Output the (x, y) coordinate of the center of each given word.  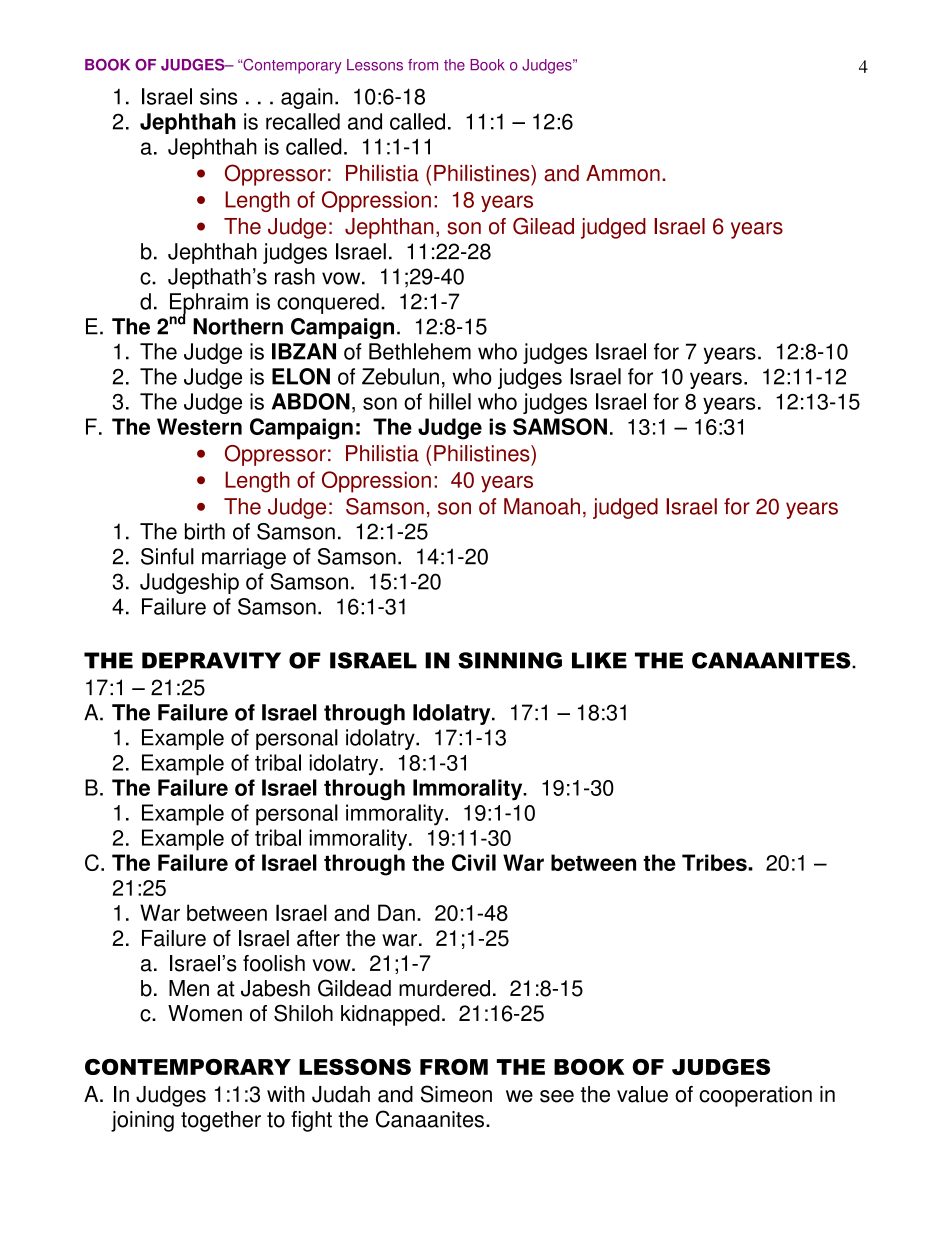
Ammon (623, 173)
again (307, 98)
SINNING (510, 660)
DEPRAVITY (211, 660)
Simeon (456, 1094)
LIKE (599, 660)
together (221, 1121)
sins (218, 96)
